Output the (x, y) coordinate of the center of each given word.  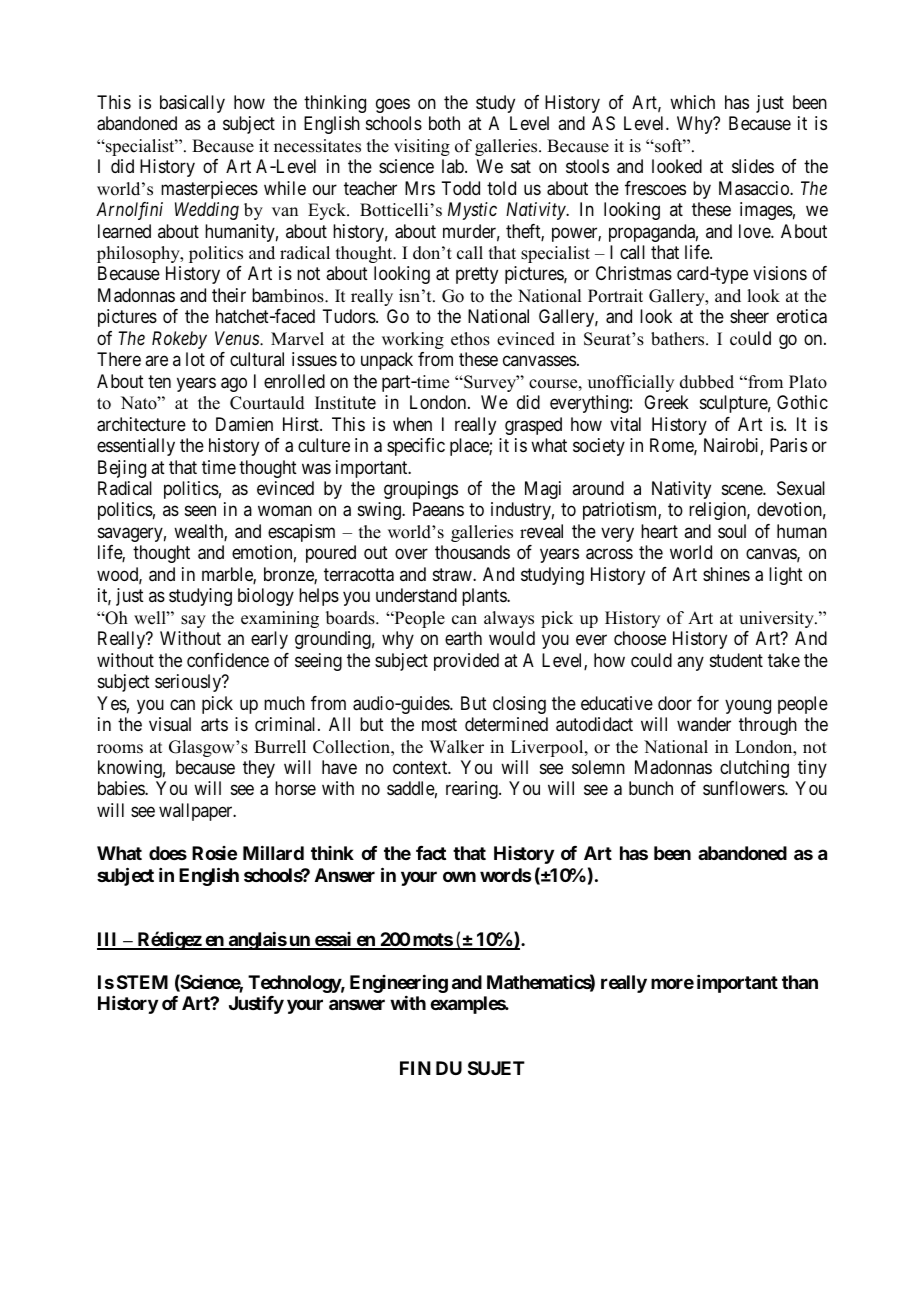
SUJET (496, 1068)
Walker (456, 747)
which (692, 102)
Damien (244, 424)
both (444, 123)
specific (416, 447)
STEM (142, 982)
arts (214, 725)
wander (704, 724)
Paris (788, 445)
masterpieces (209, 190)
